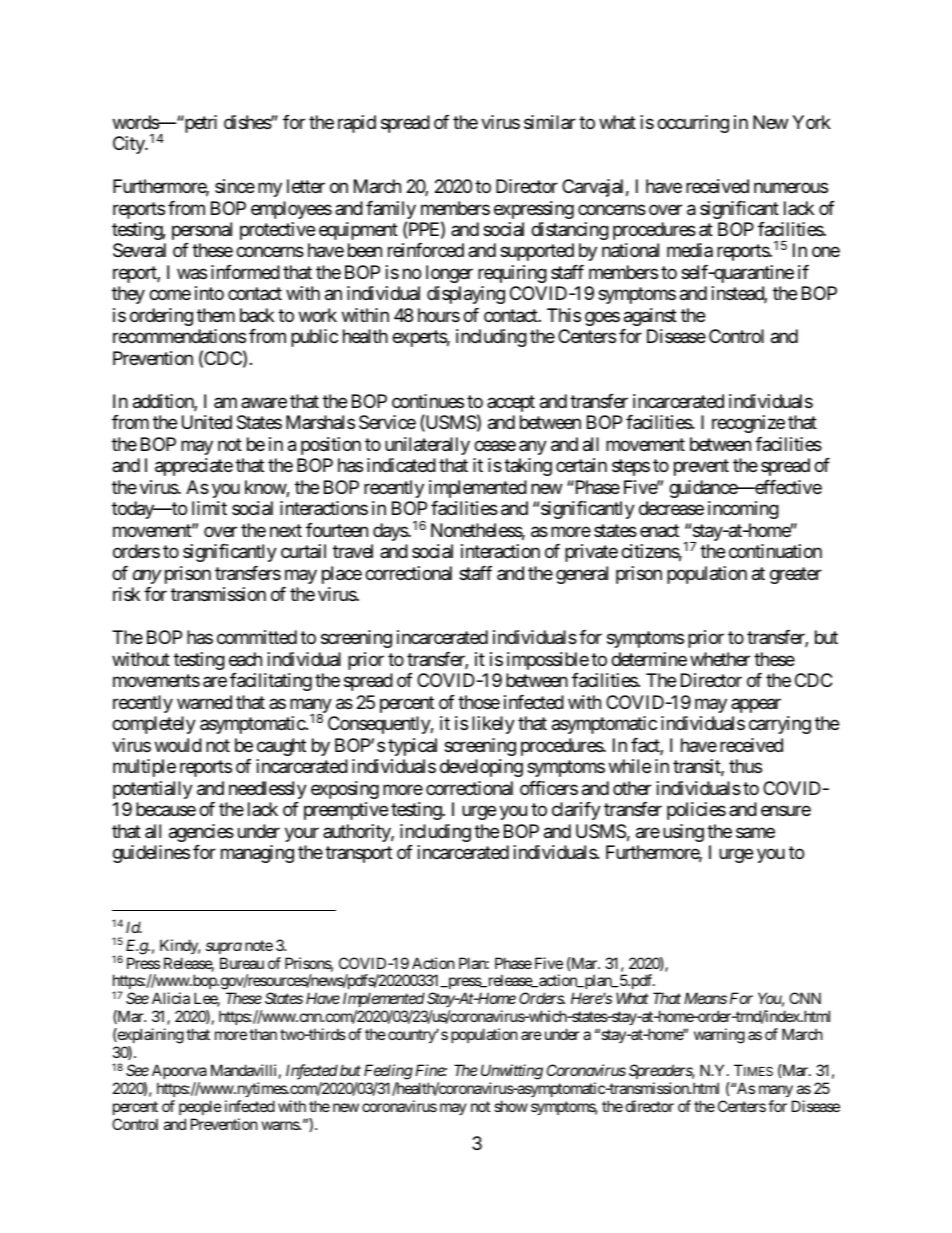 Image resolution: width=952 pixels, height=1233 pixels. I want to click on warning, so click(719, 1036).
